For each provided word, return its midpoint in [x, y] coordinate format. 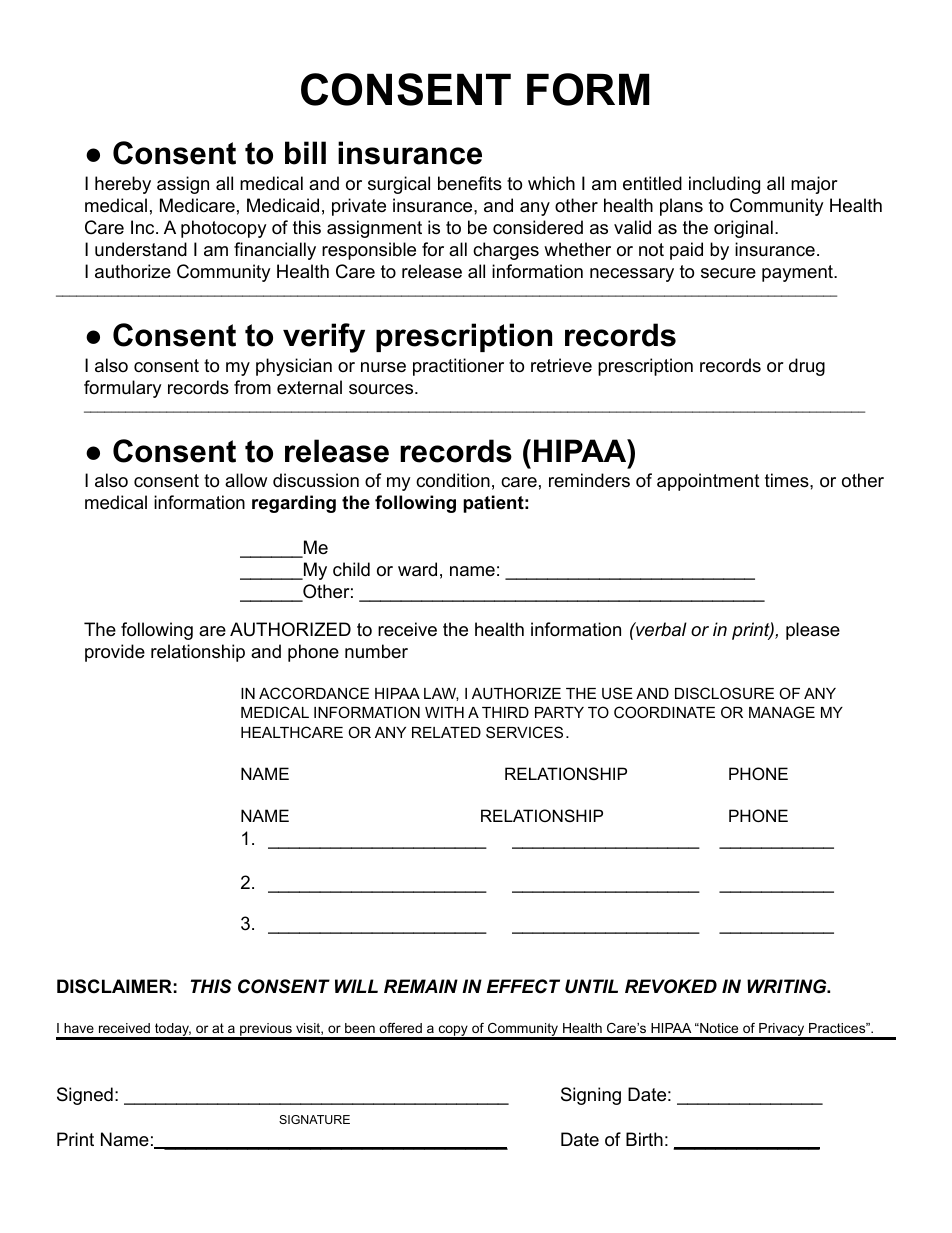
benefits [470, 183]
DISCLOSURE [724, 693]
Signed [85, 1096]
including [724, 185]
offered [400, 1028]
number [376, 651]
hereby [123, 185]
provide [115, 653]
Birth [644, 1139]
